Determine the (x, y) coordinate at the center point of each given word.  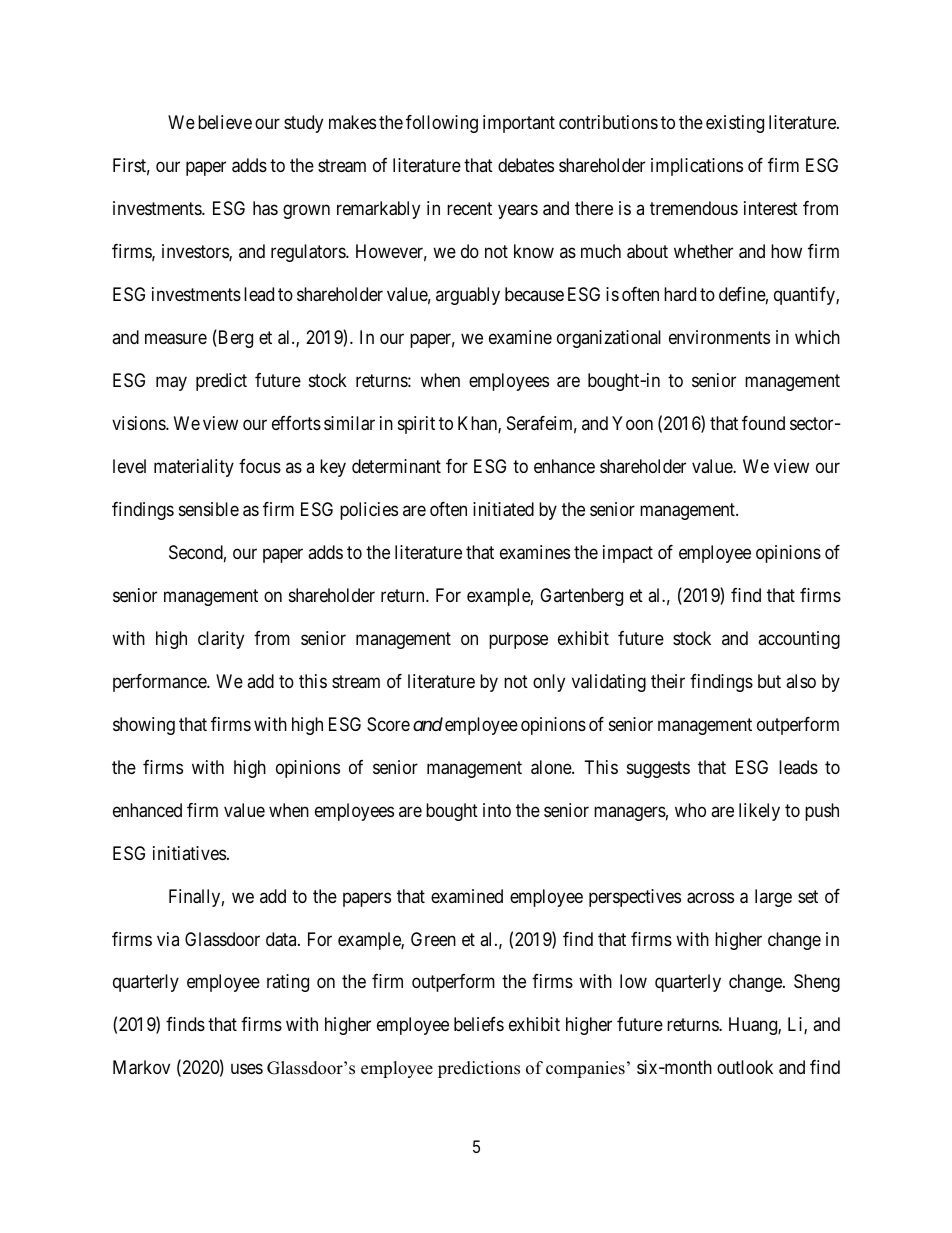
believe (225, 122)
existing (735, 124)
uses (247, 1069)
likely (759, 812)
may (171, 383)
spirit (416, 425)
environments (719, 337)
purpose (518, 641)
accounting (799, 640)
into (497, 810)
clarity (221, 640)
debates (526, 165)
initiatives (189, 853)
